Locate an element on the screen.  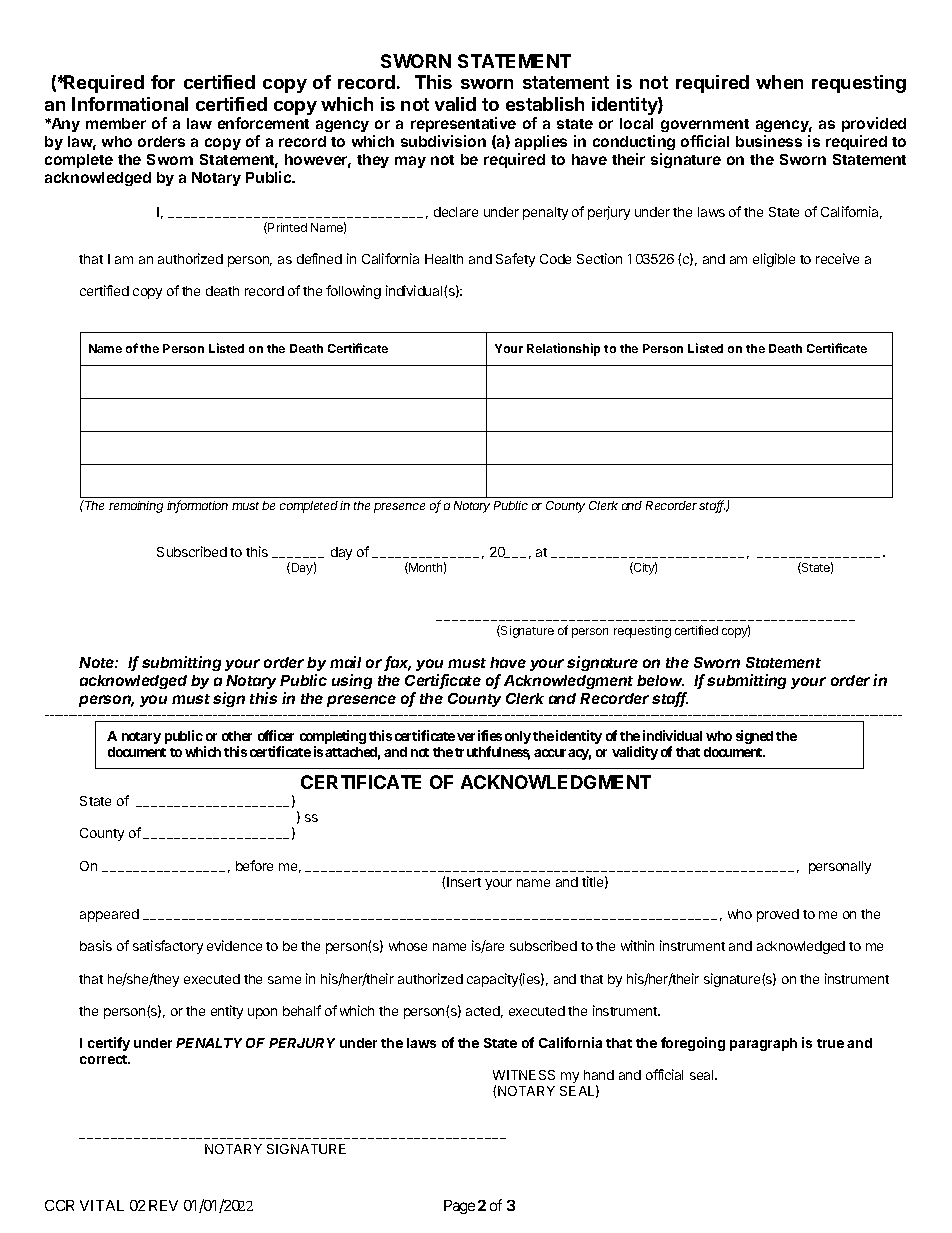
Health is located at coordinates (444, 259).
